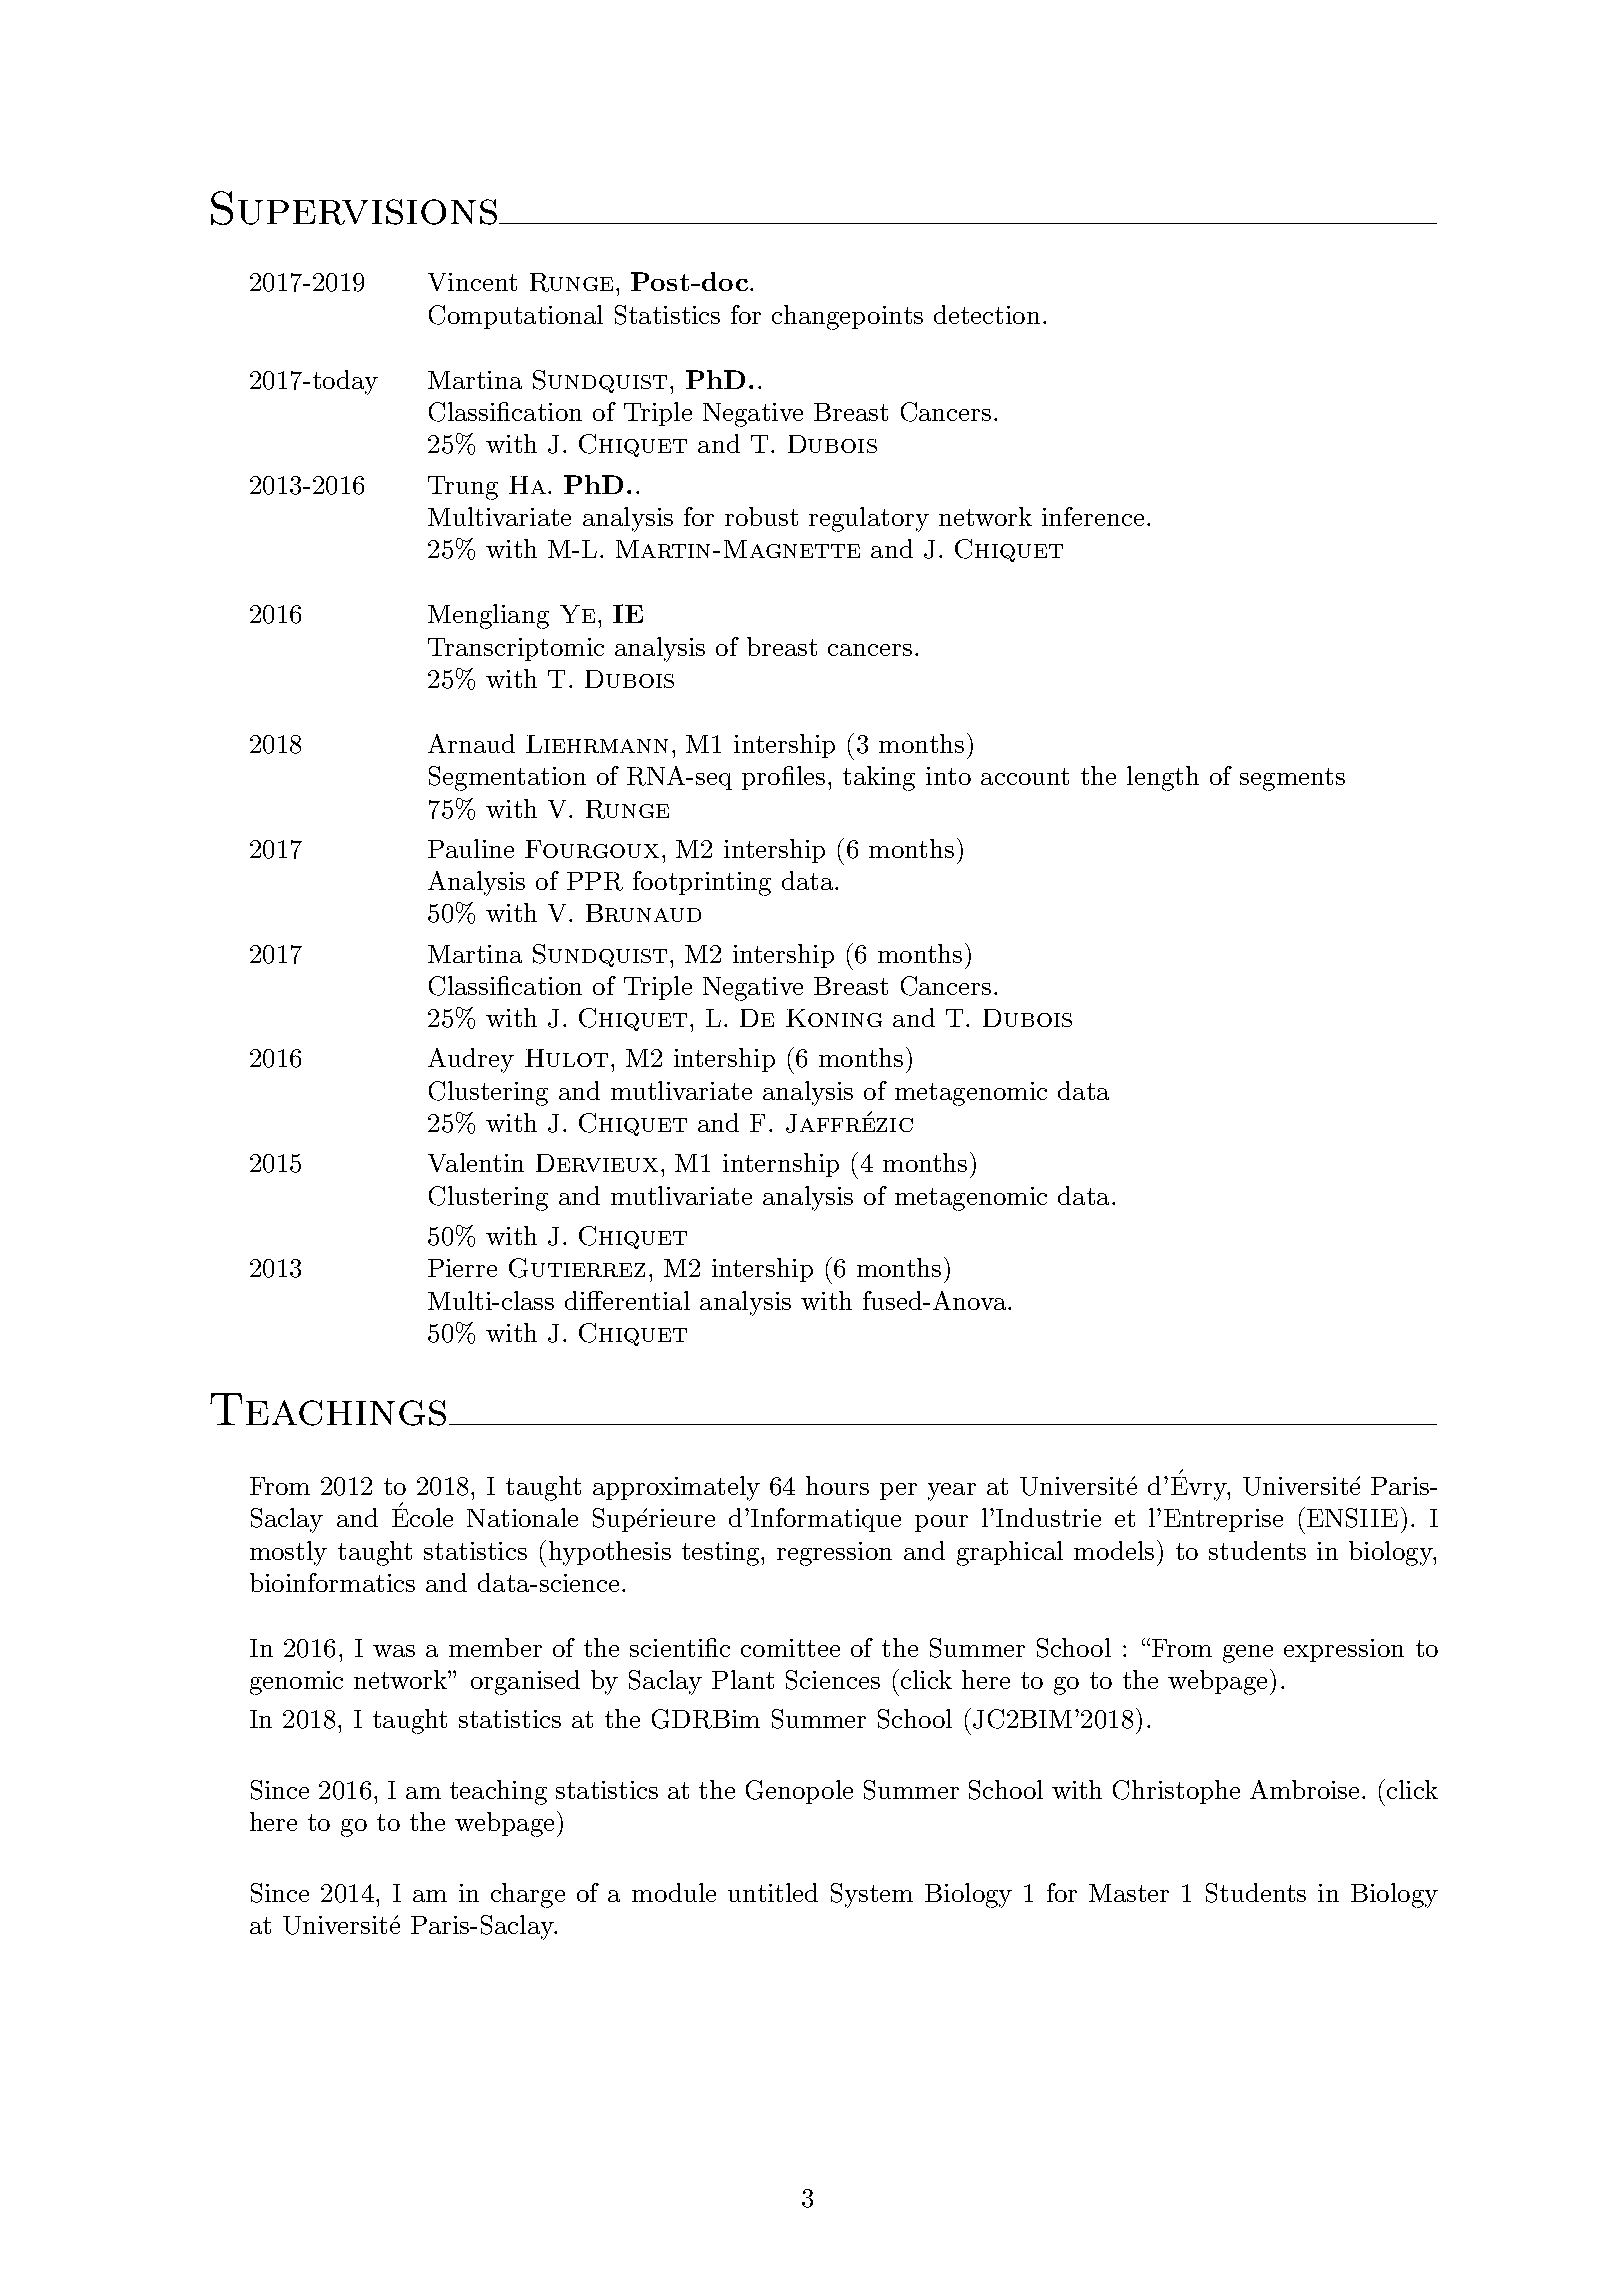 This screenshot has height=2284, width=1615. What do you see at coordinates (522, 1517) in the screenshot?
I see `Nationale` at bounding box center [522, 1517].
